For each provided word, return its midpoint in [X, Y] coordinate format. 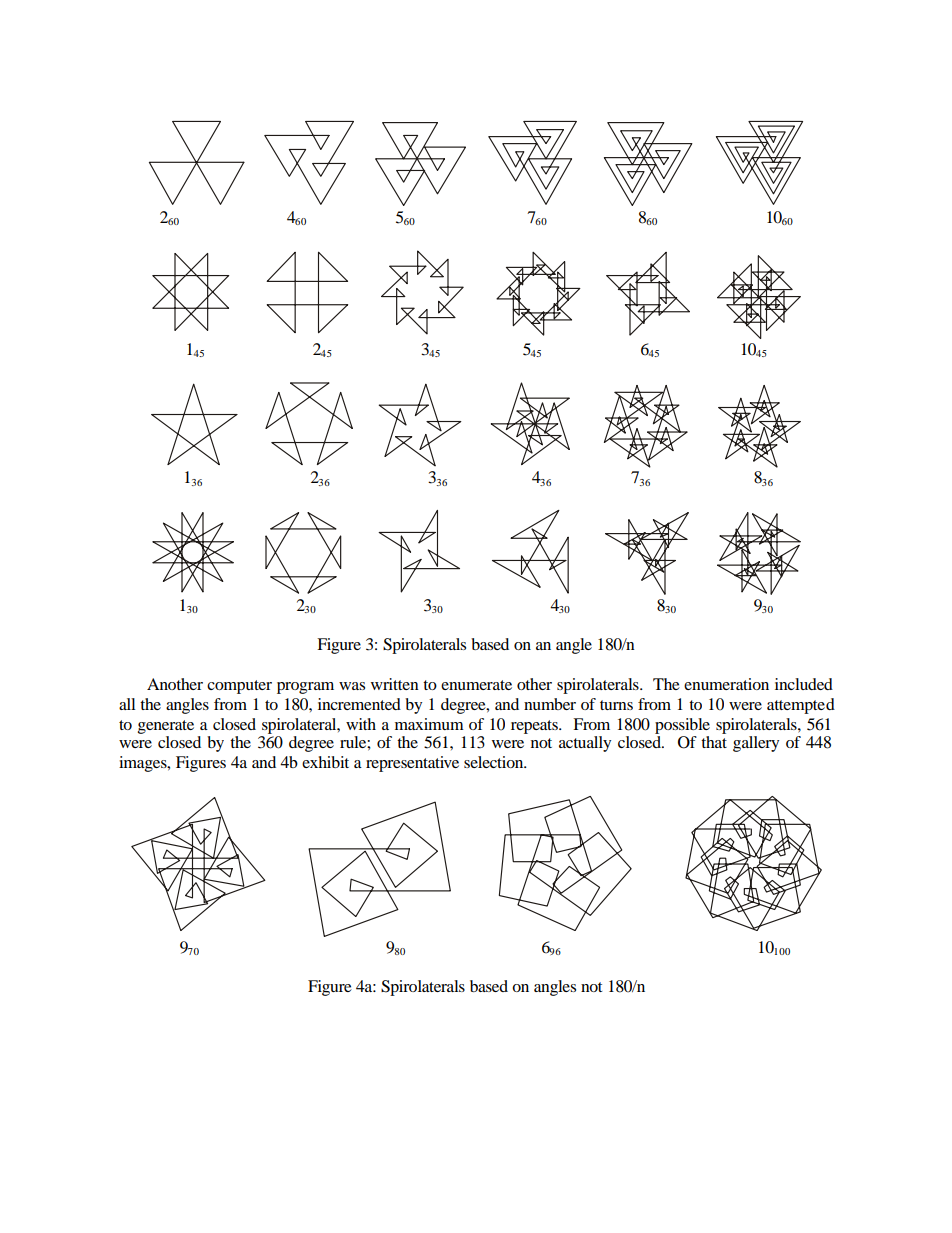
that [714, 742]
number [550, 704]
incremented [359, 704]
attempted [801, 706]
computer [239, 687]
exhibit [325, 762]
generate [166, 727]
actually [585, 744]
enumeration [726, 684]
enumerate [476, 685]
